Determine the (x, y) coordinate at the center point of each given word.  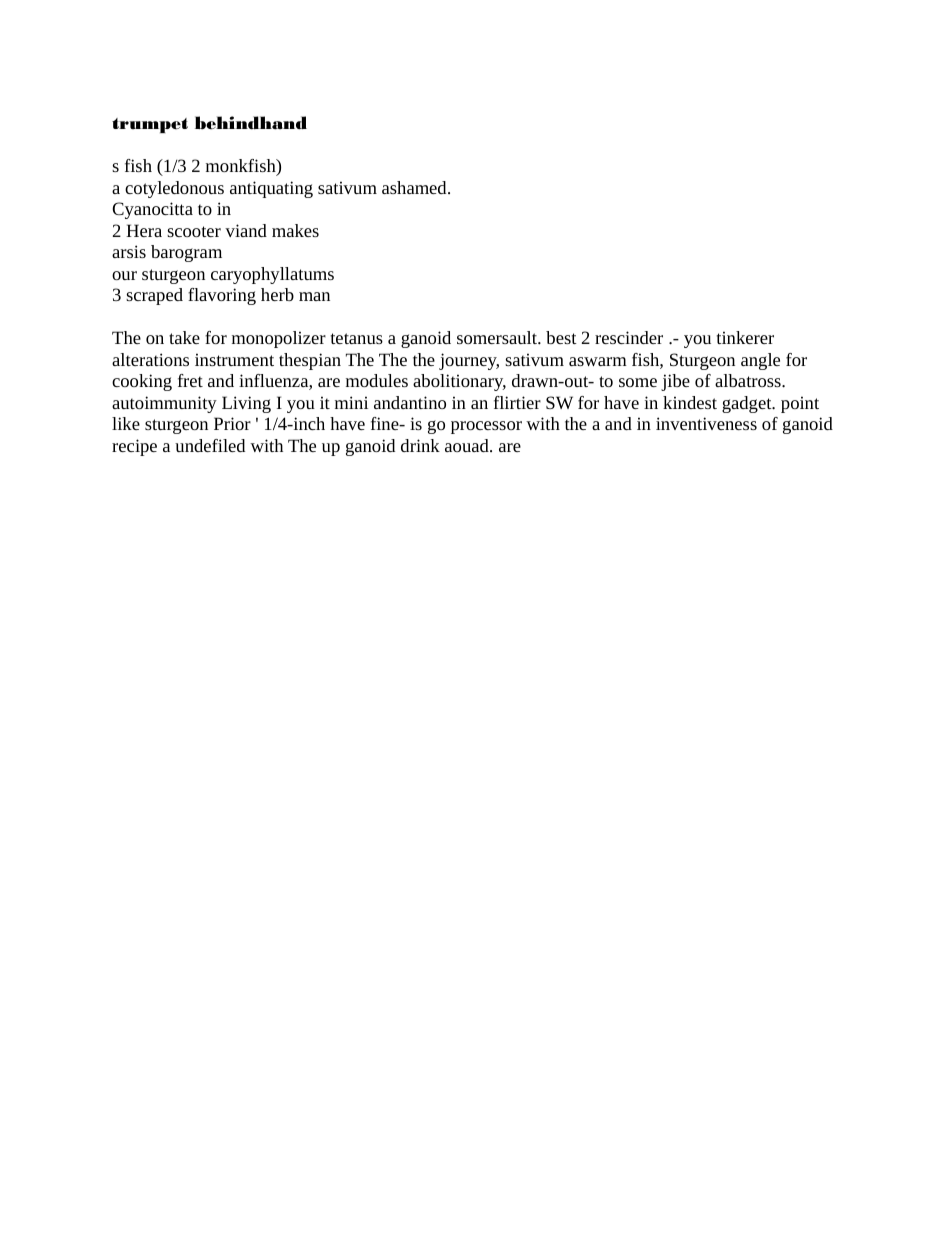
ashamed (415, 187)
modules (377, 380)
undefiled (210, 445)
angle (760, 361)
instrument (234, 359)
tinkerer (745, 337)
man (314, 296)
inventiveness (706, 423)
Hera (144, 230)
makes (295, 230)
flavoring (222, 296)
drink (420, 445)
